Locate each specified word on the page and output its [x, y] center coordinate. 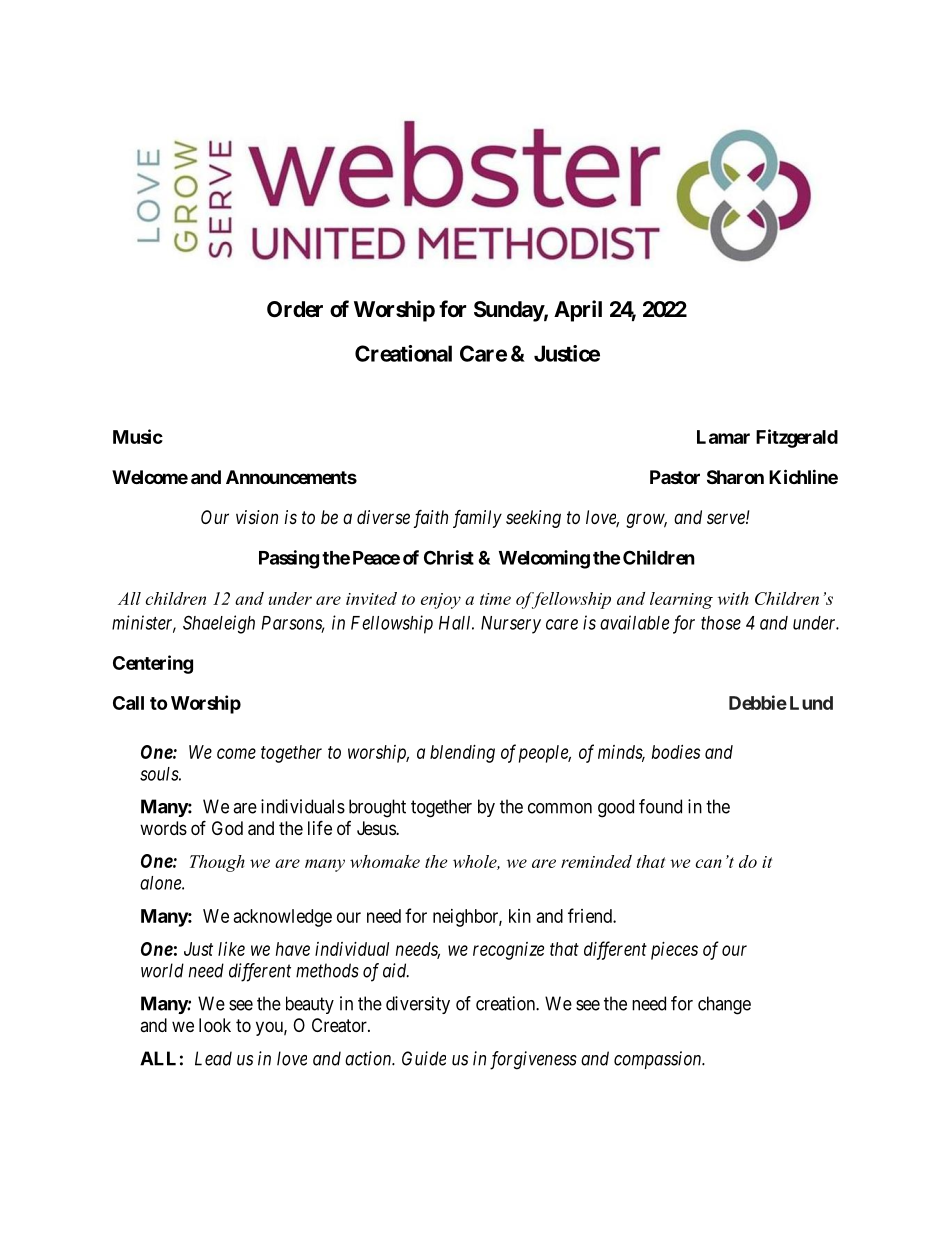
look [215, 1025]
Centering [153, 664]
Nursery [511, 625]
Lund [811, 703]
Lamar [723, 437]
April [578, 311]
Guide [424, 1058]
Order [295, 309]
